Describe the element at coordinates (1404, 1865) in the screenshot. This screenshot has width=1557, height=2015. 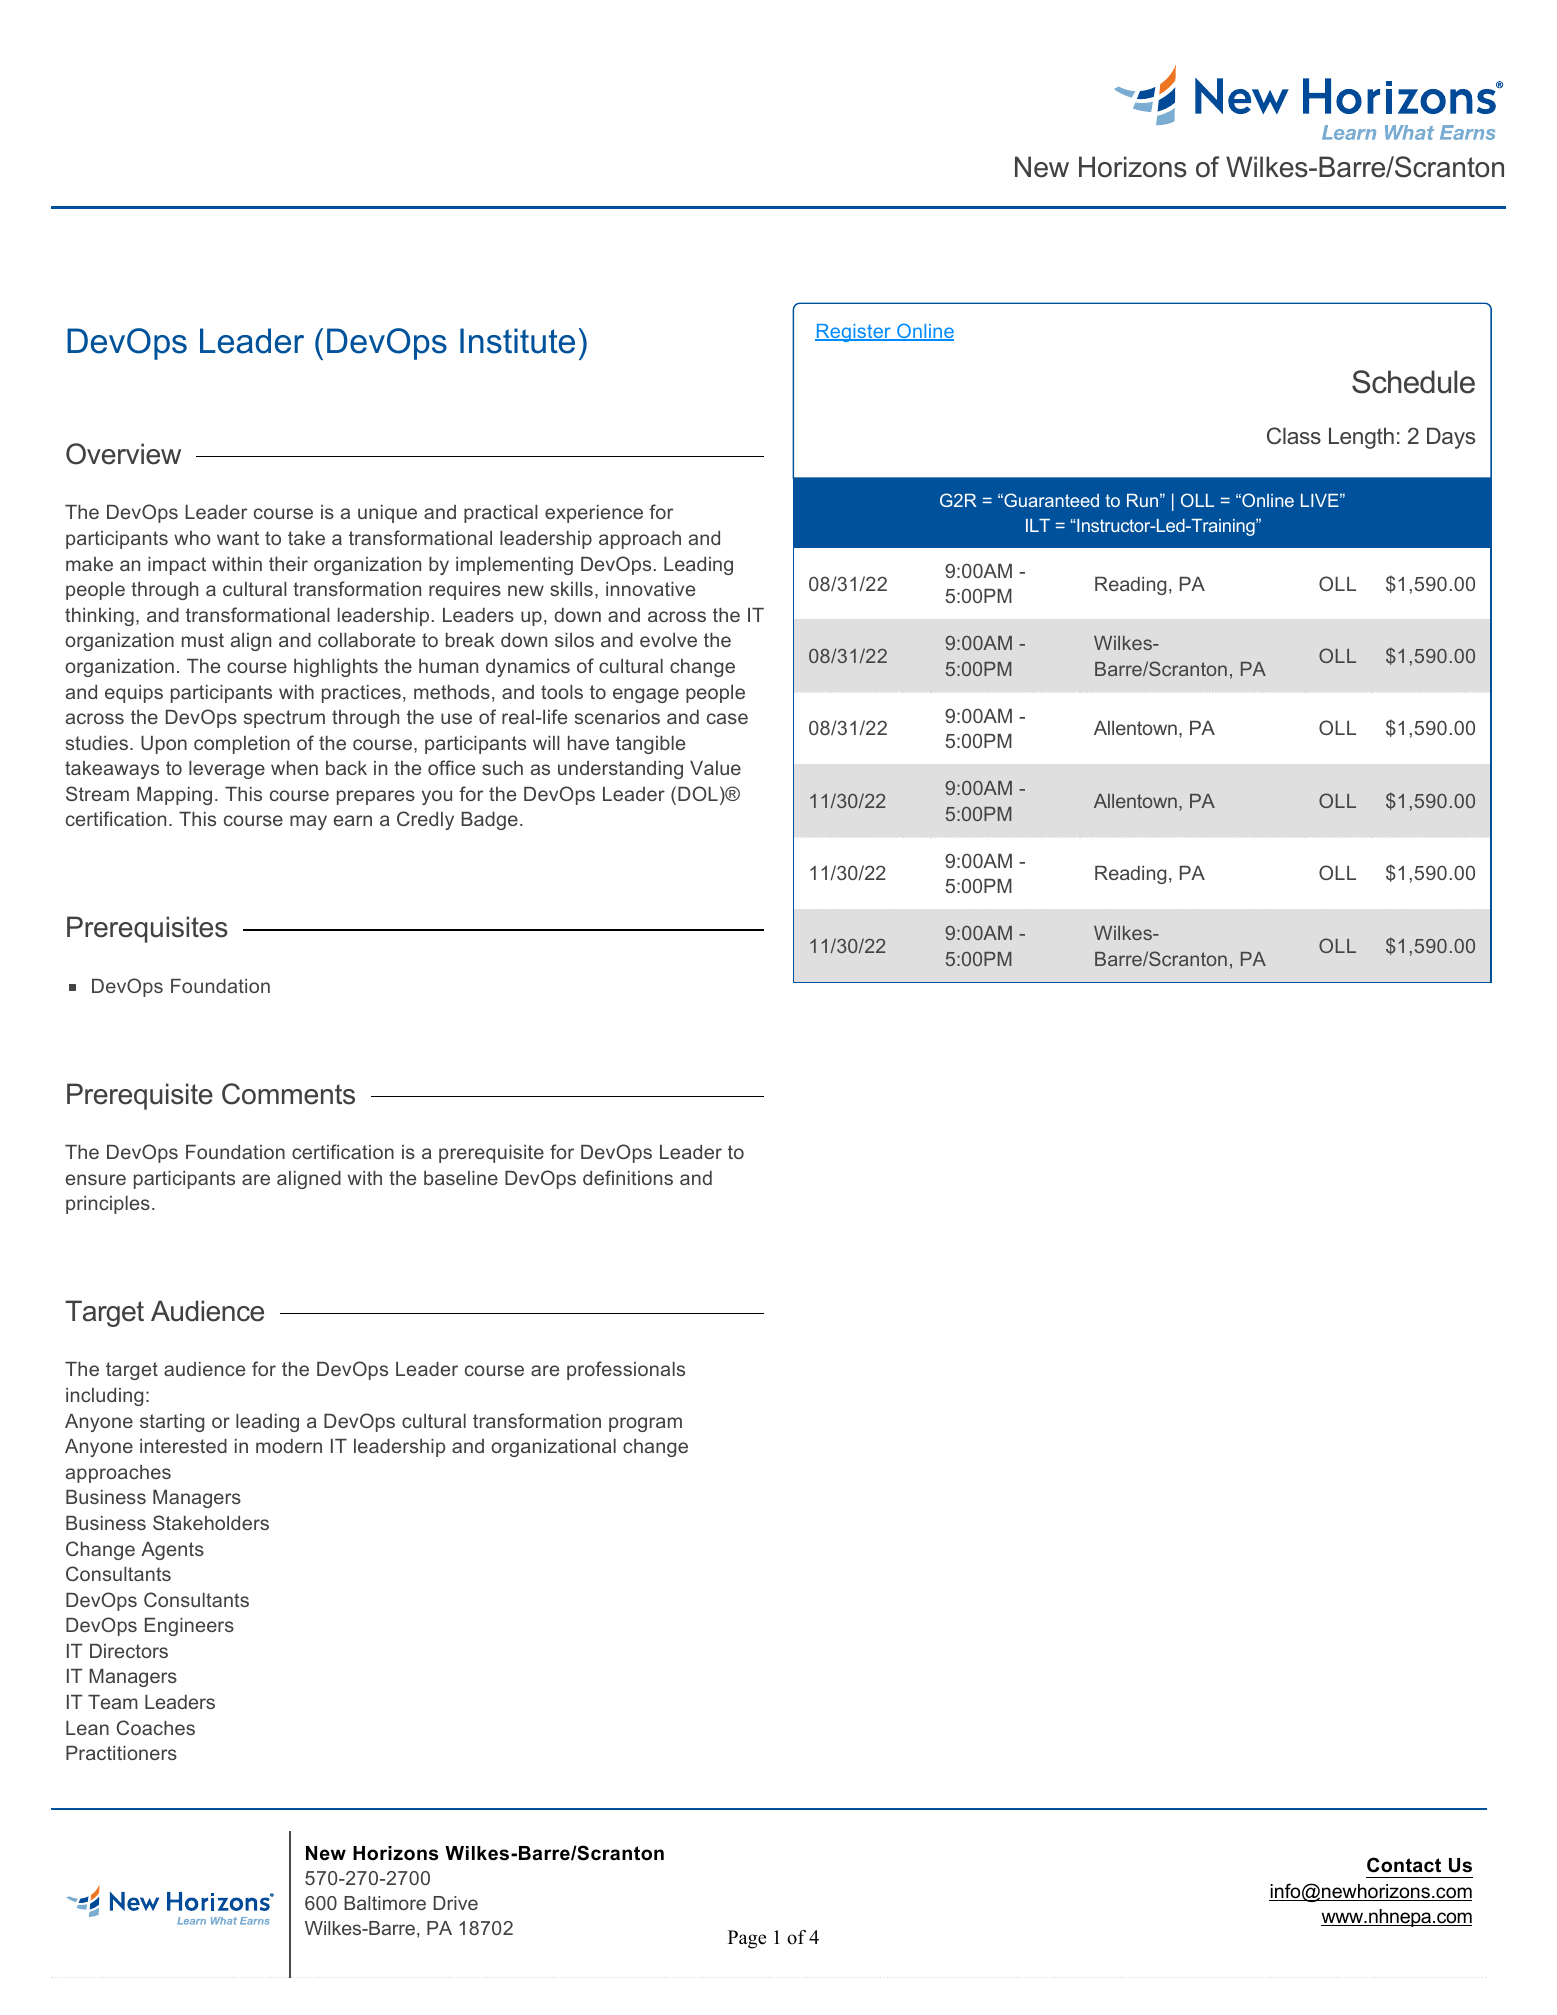
I see `Contact` at that location.
